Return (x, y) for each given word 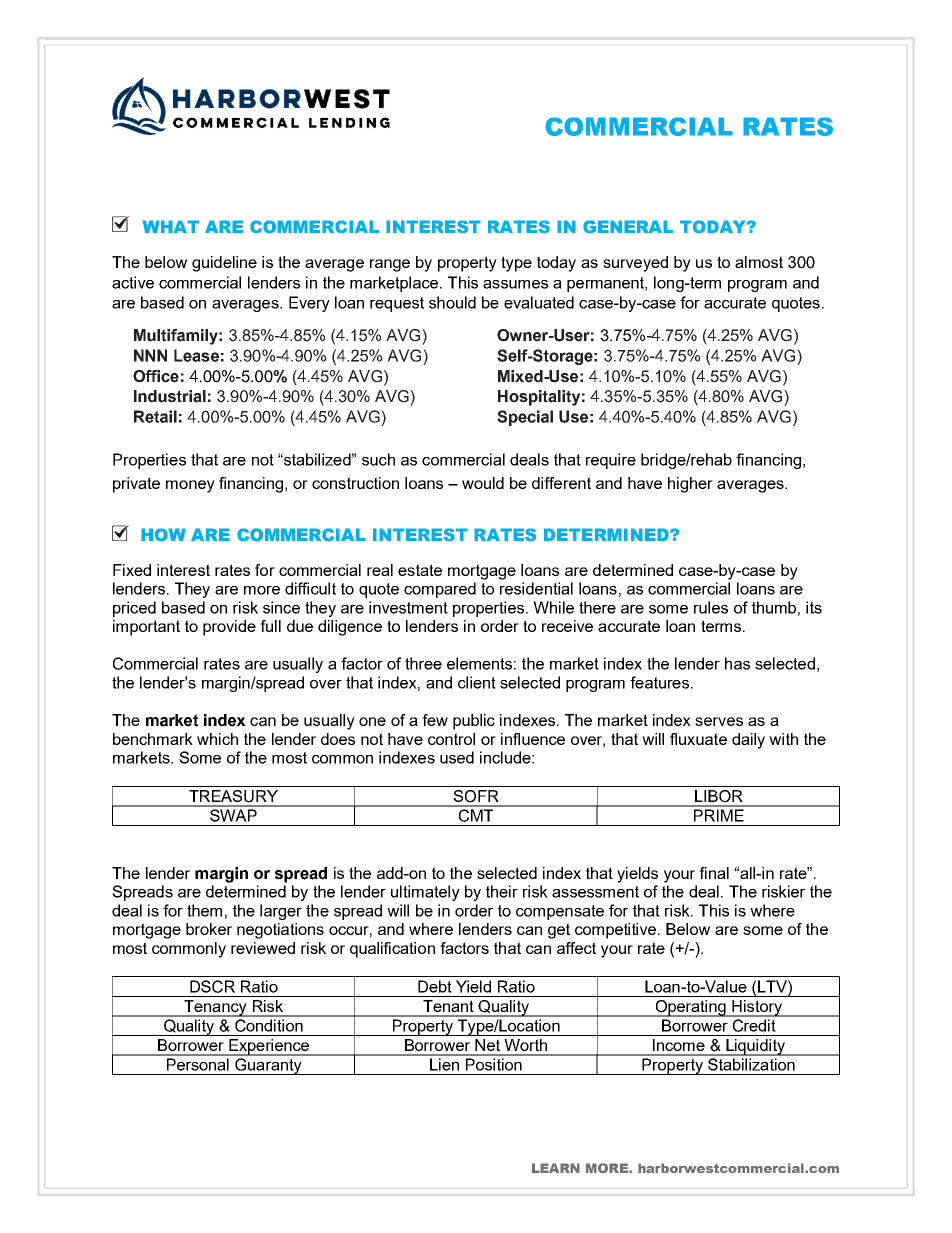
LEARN (556, 1168)
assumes (515, 284)
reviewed (263, 948)
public (474, 722)
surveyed (635, 264)
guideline (224, 264)
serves (719, 721)
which (217, 739)
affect (576, 948)
